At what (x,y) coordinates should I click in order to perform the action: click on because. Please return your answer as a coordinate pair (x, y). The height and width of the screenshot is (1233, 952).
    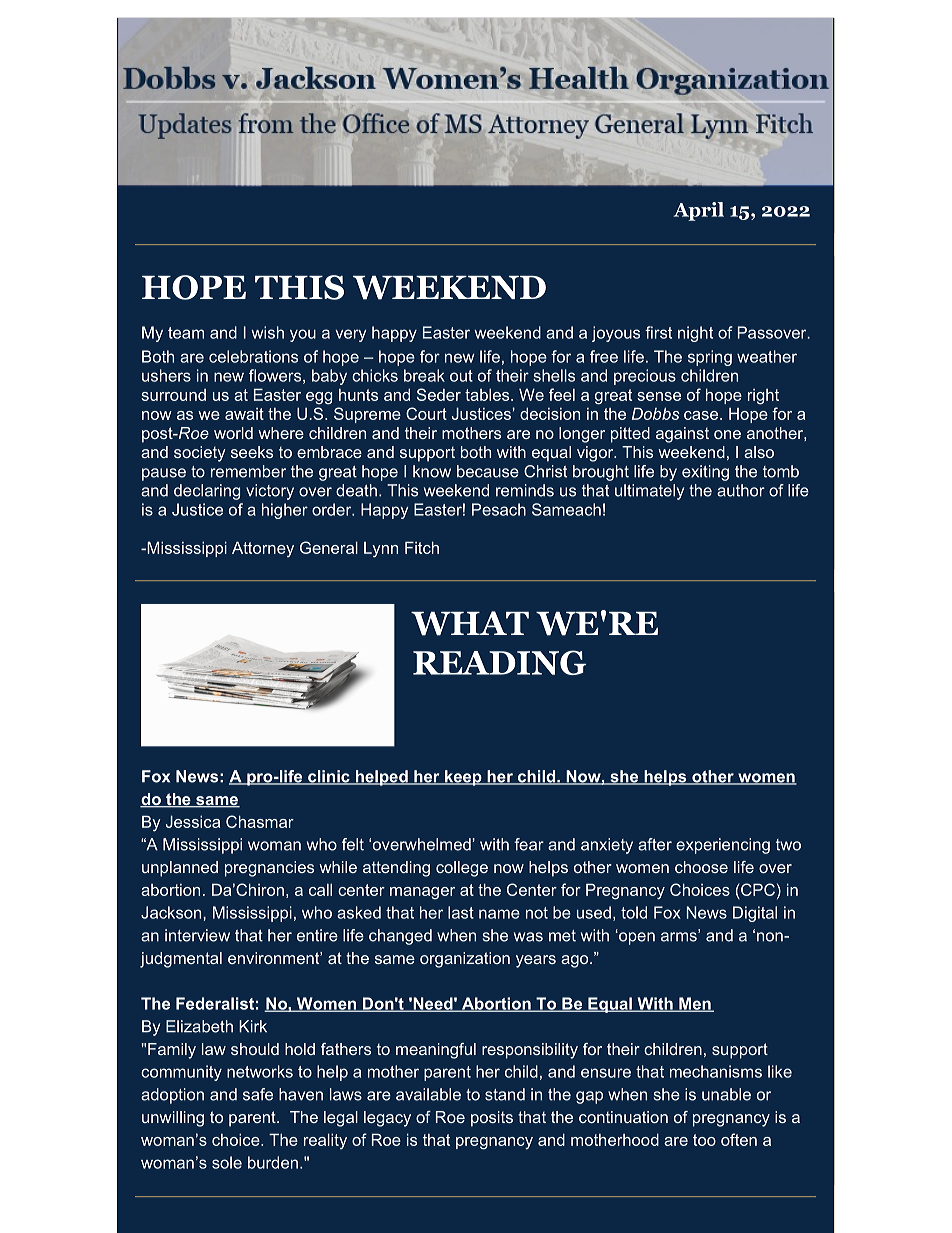
    Looking at the image, I should click on (488, 471).
